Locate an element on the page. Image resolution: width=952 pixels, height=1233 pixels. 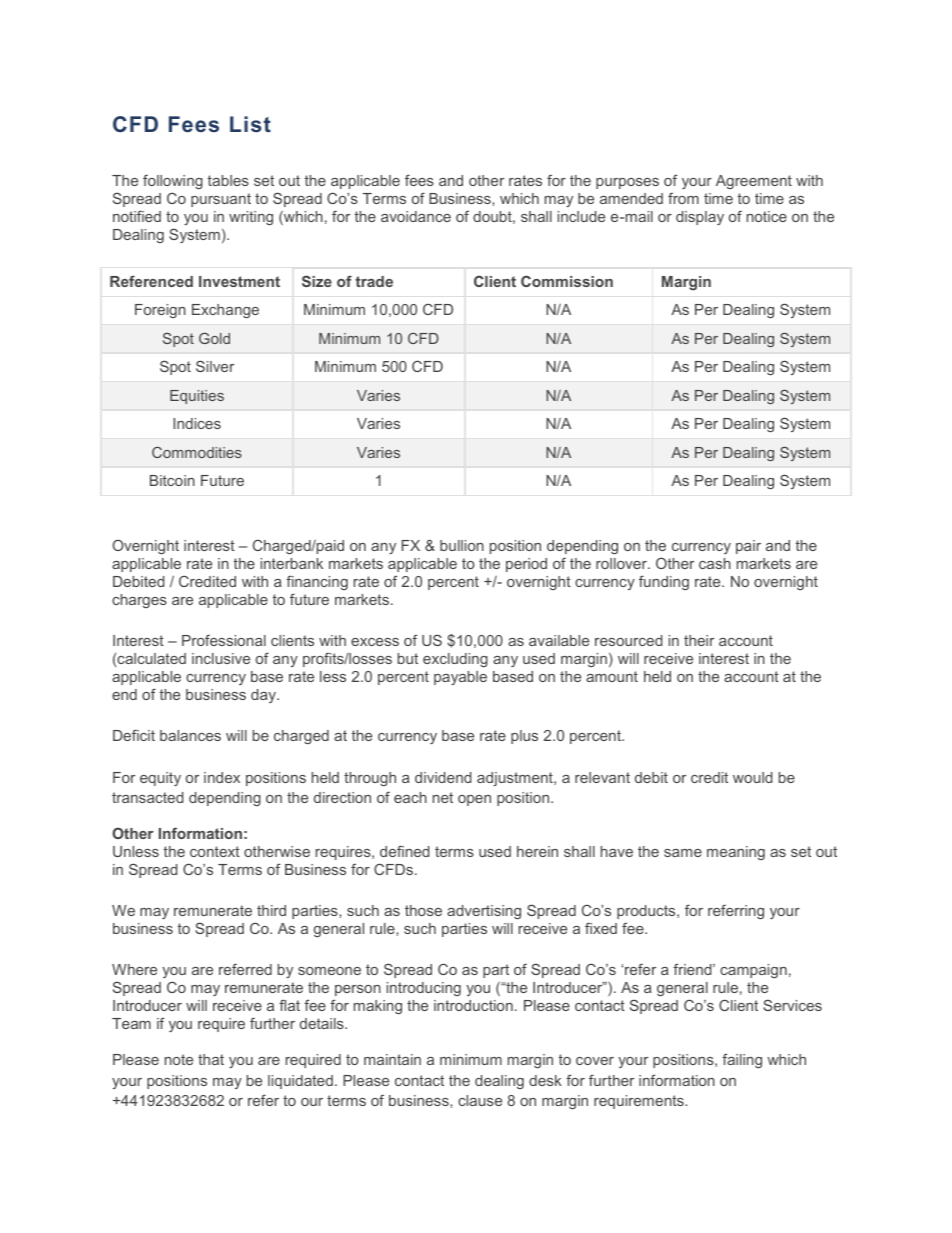
trade is located at coordinates (374, 281).
